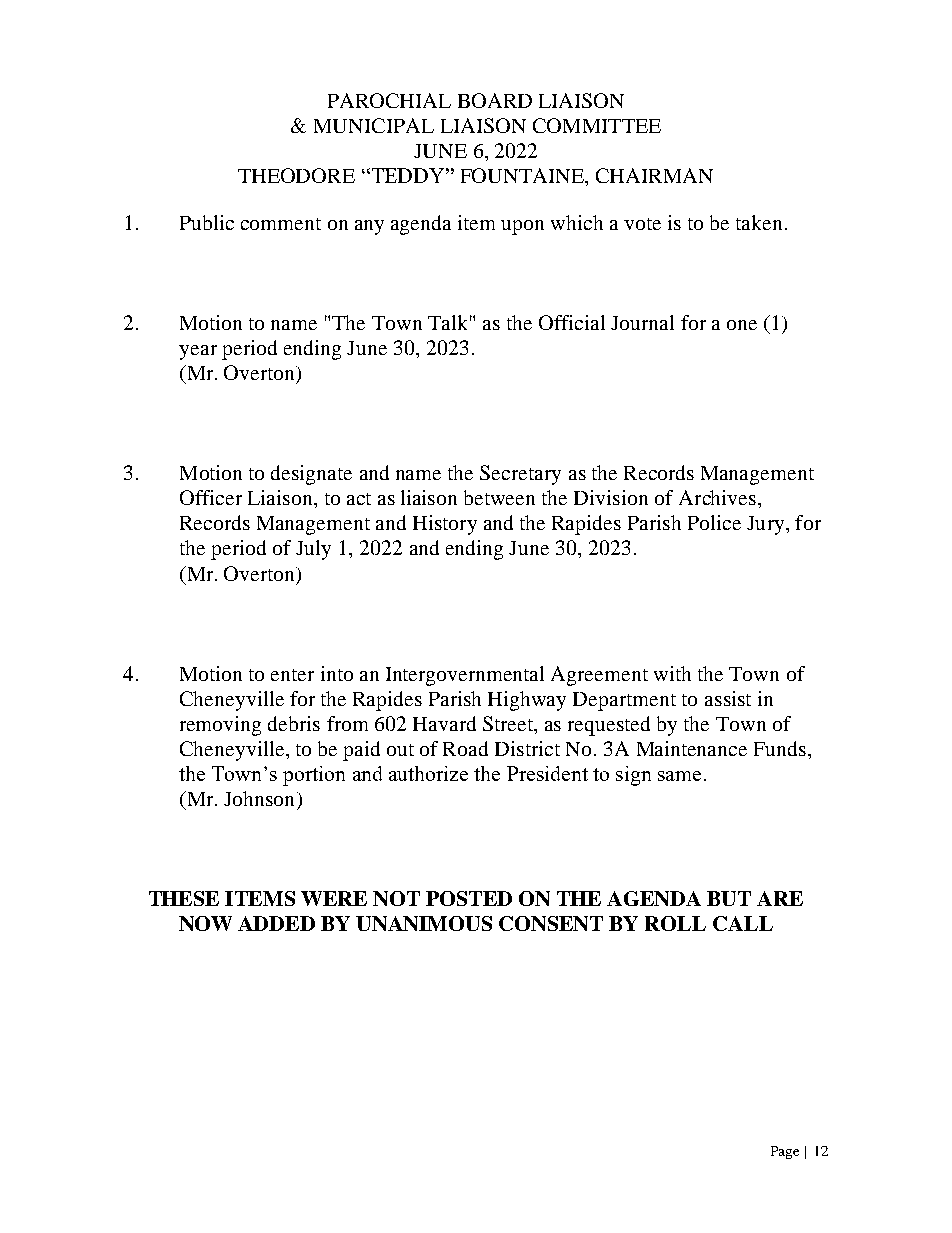  I want to click on CHAIRMAN, so click(654, 175).
